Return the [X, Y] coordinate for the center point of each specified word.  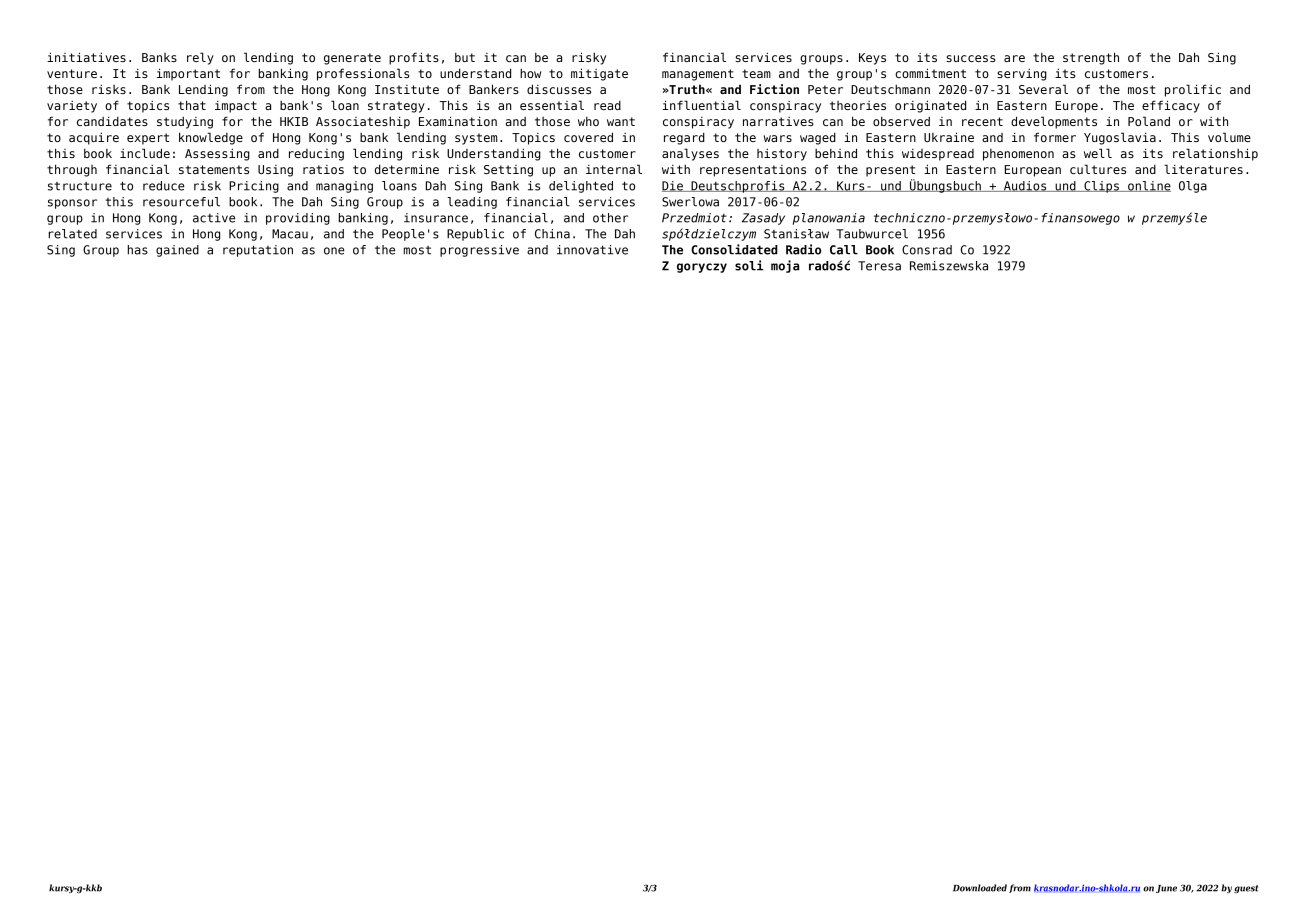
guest [1246, 889]
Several [1043, 89]
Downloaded [980, 888]
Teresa [879, 266]
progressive [479, 251]
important [188, 74]
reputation [258, 251]
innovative [592, 250]
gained [177, 251]
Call [844, 250]
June [1166, 889]
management [698, 75]
